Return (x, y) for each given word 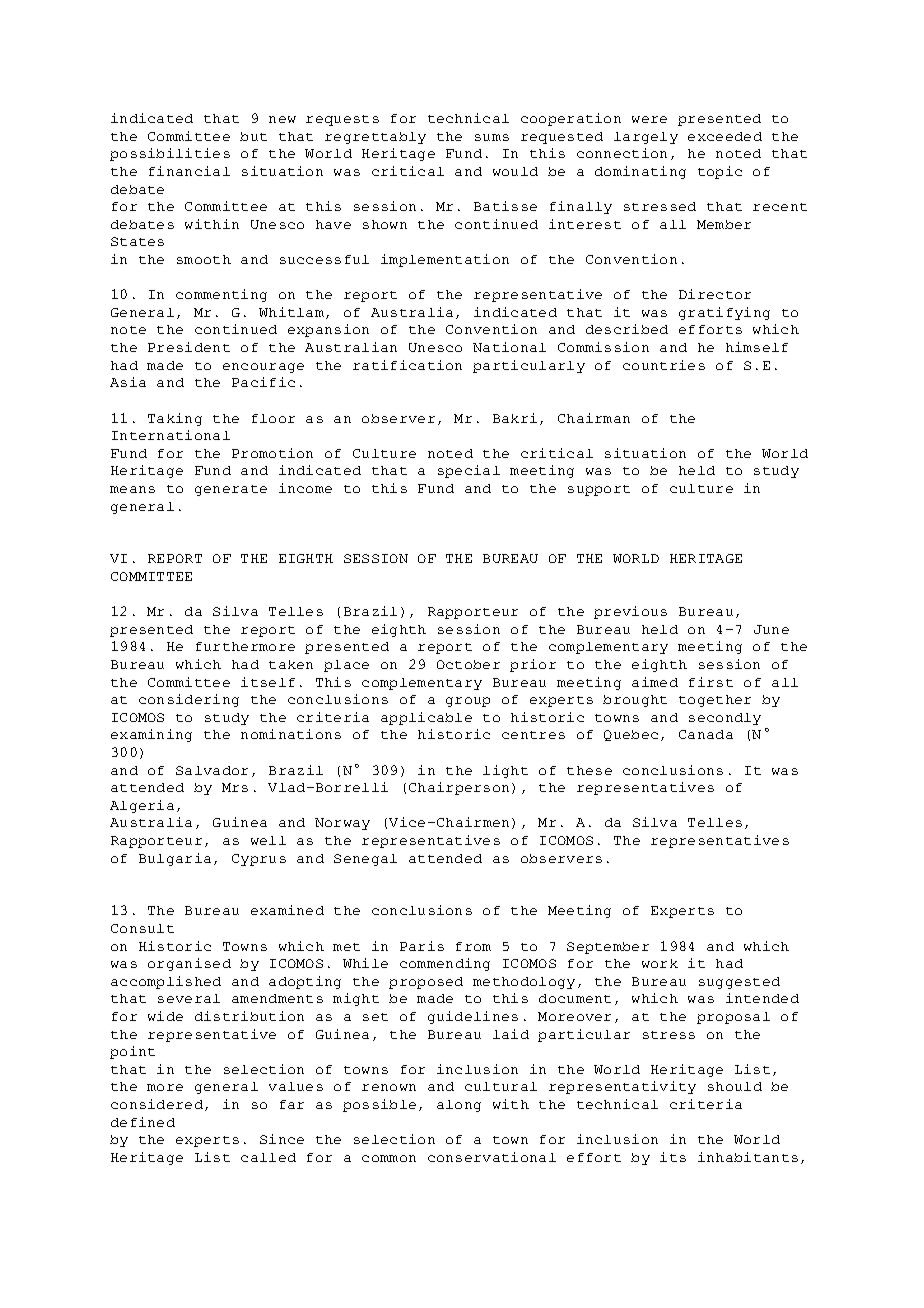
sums (492, 137)
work (660, 963)
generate (231, 490)
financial (189, 171)
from (473, 946)
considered (157, 1104)
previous (630, 612)
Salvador (212, 770)
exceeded (725, 136)
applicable (426, 718)
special (469, 471)
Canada (706, 734)
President (189, 347)
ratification (407, 365)
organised (189, 964)
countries (664, 365)
